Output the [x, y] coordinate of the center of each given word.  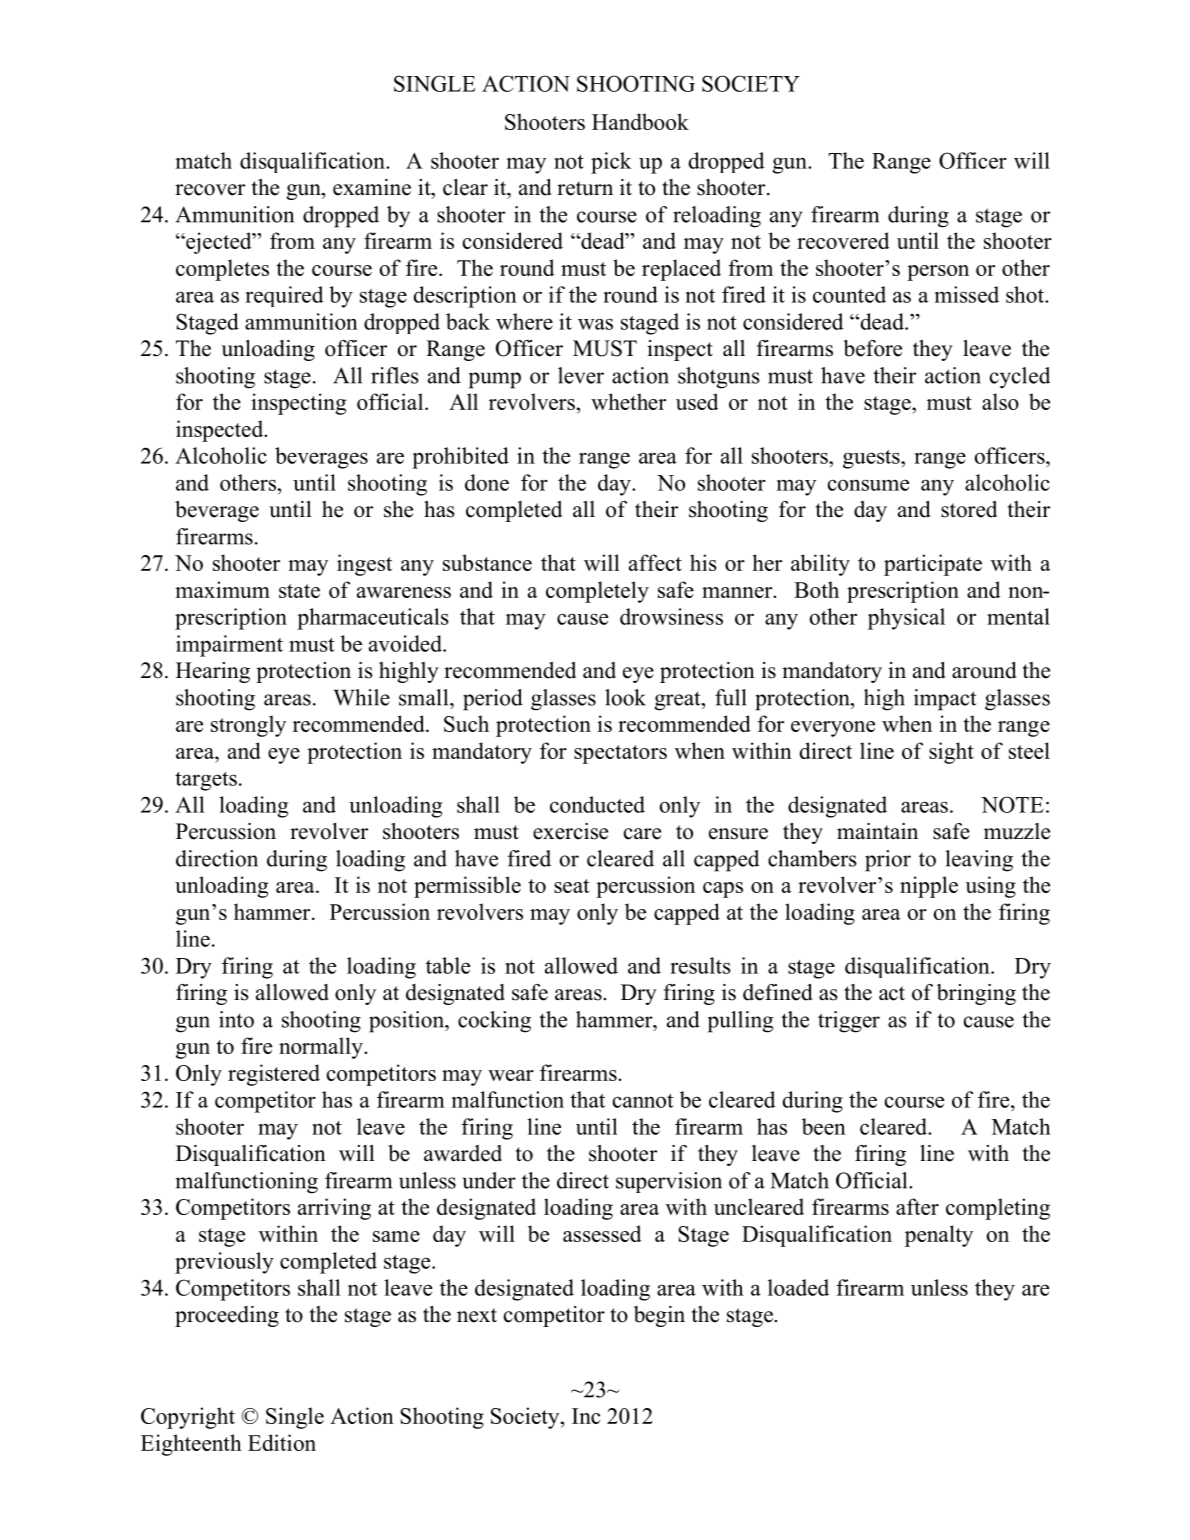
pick [611, 163]
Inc [586, 1416]
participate [933, 565]
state [299, 591]
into [236, 1019]
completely [597, 592]
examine [372, 187]
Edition [282, 1442]
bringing [976, 994]
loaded [798, 1287]
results [700, 965]
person [938, 273]
